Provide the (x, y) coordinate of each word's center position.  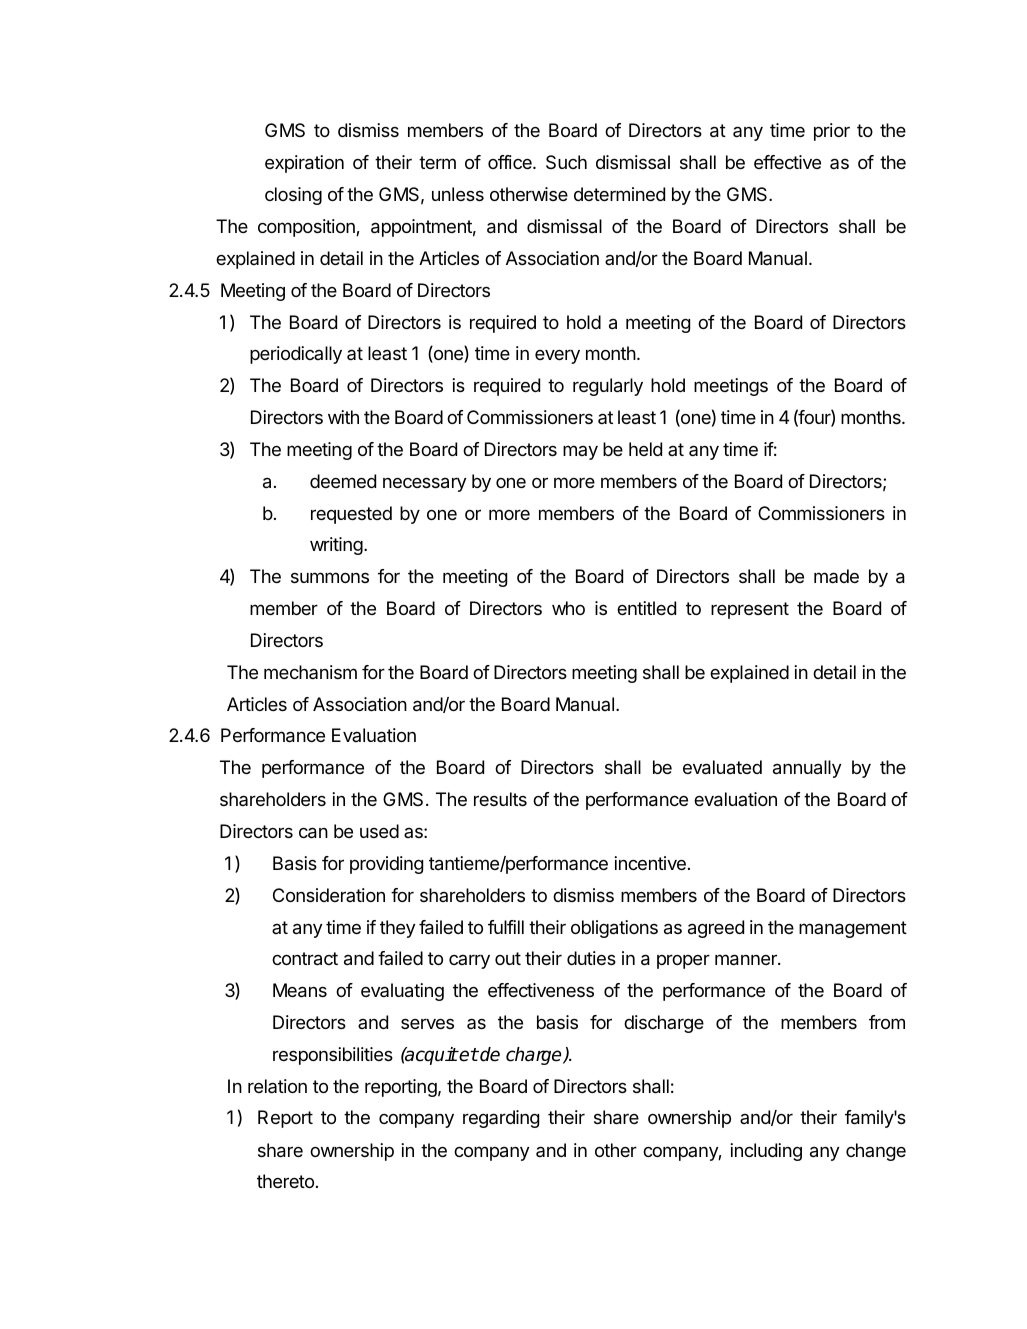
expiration (304, 164)
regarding (501, 1119)
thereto (285, 1181)
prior (832, 132)
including (766, 1152)
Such (566, 162)
